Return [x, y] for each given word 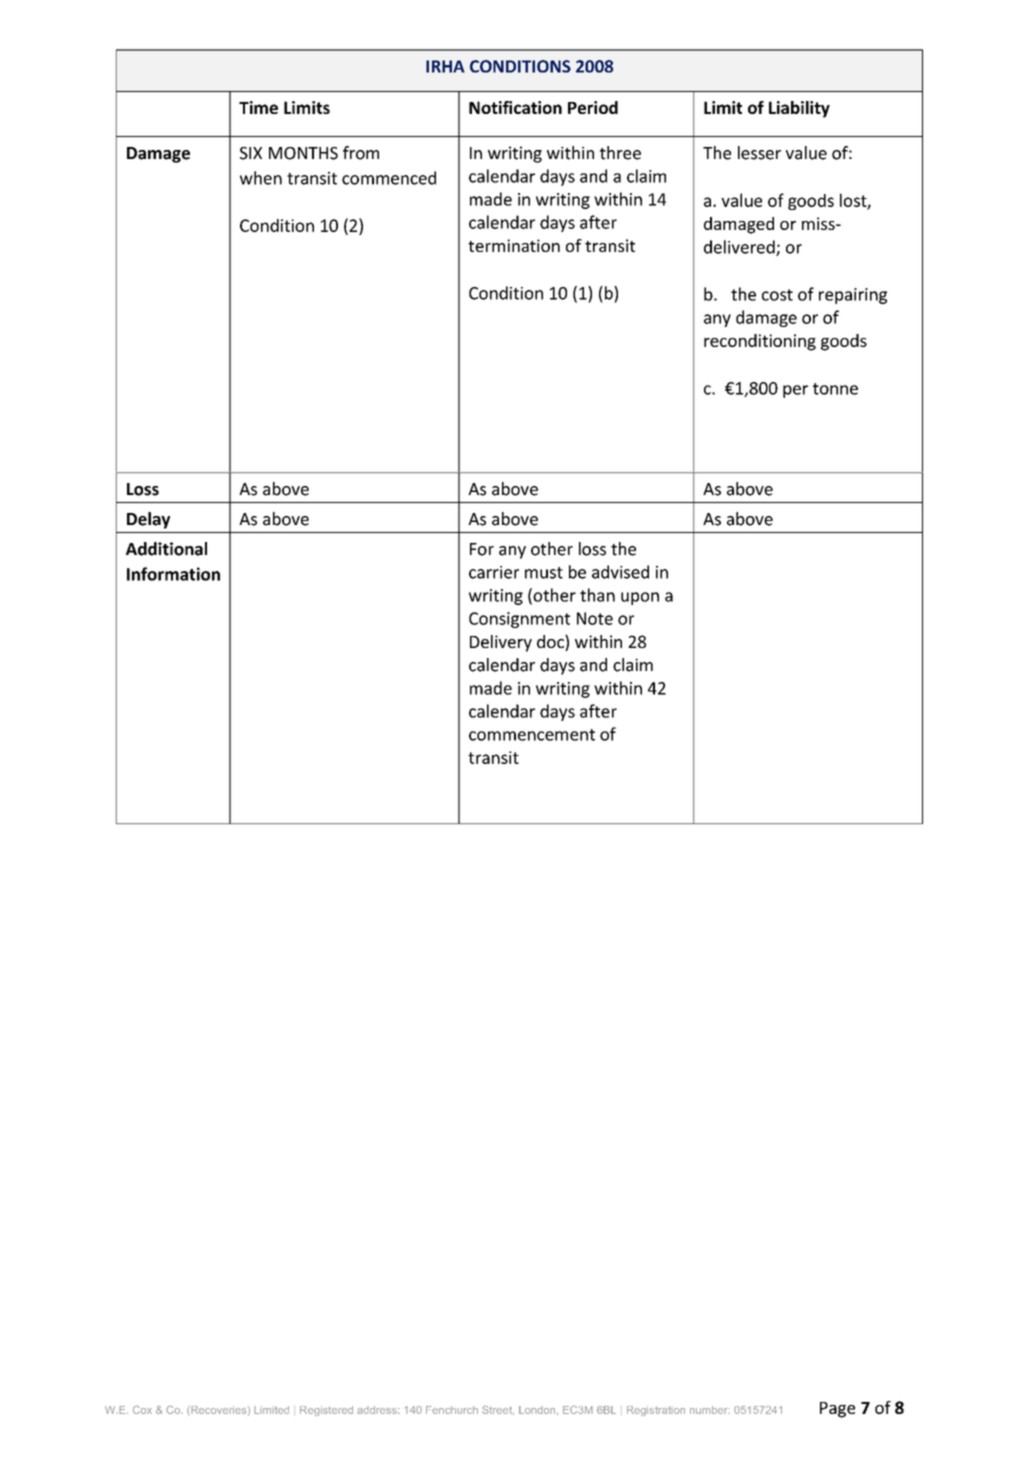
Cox [142, 1409]
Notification [515, 107]
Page [837, 1410]
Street [498, 1409]
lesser [759, 153]
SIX [251, 153]
